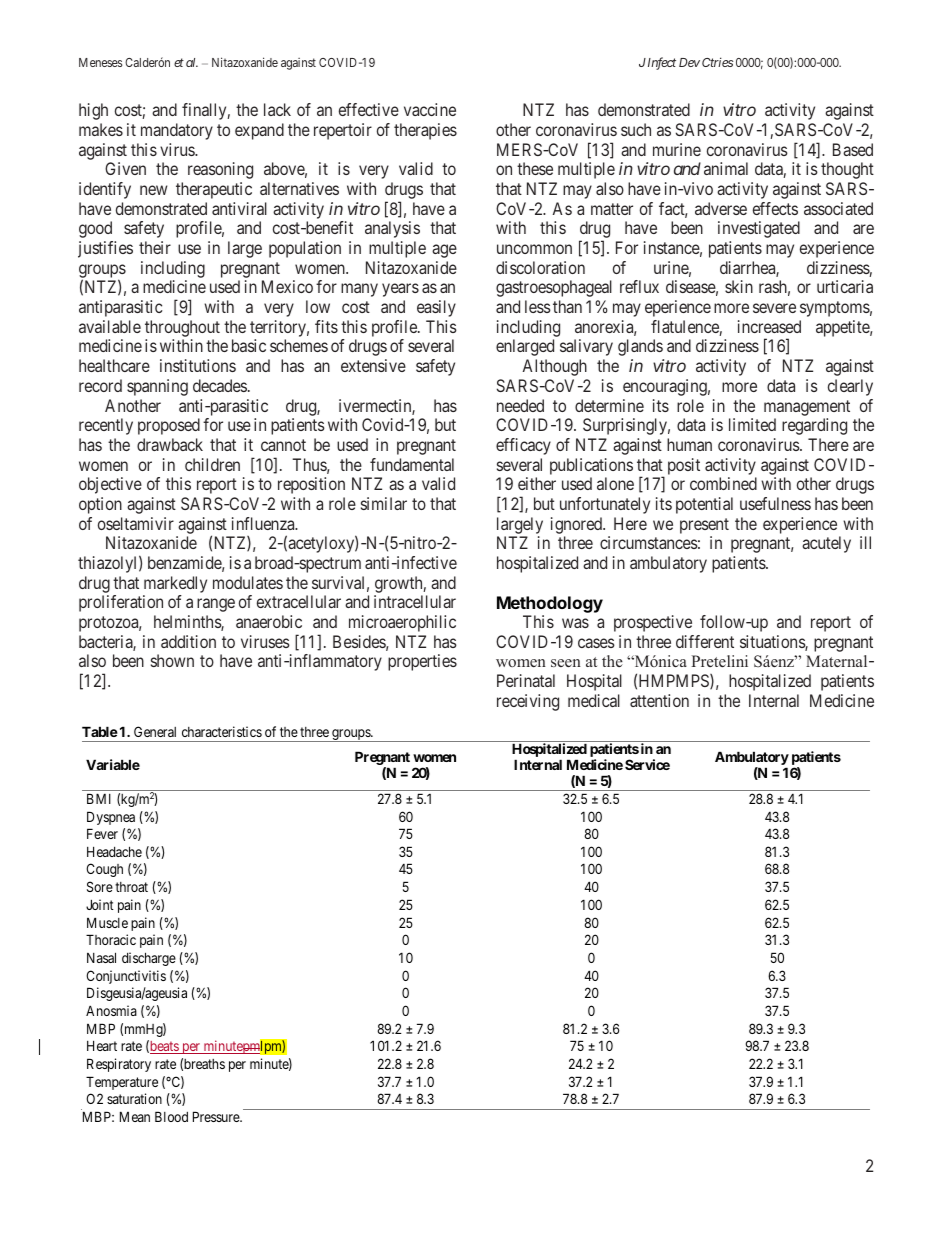 The width and height of the screenshot is (952, 1233). What do you see at coordinates (689, 62) in the screenshot?
I see `Dev` at bounding box center [689, 62].
